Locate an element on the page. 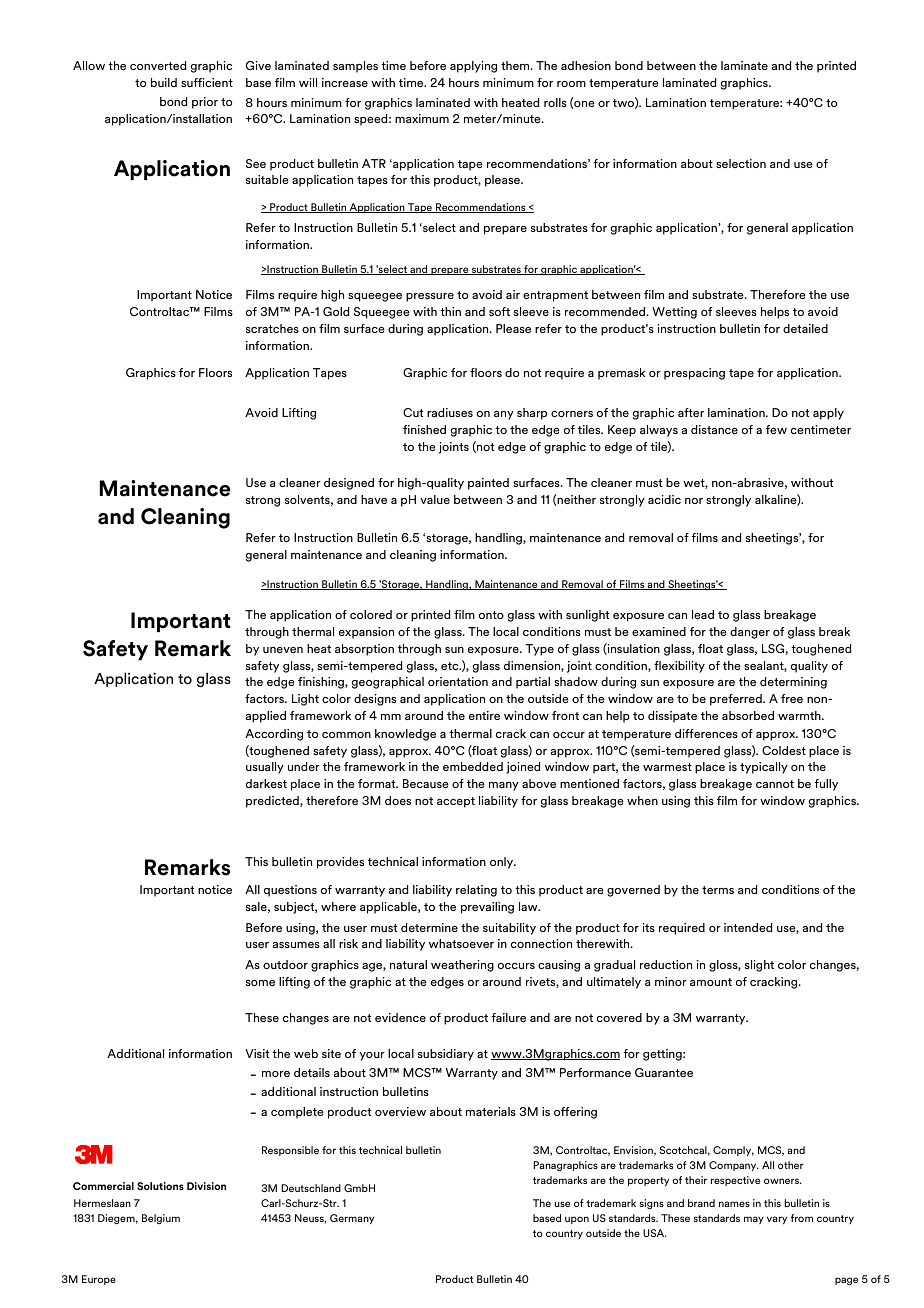 The image size is (924, 1308). orientation is located at coordinates (458, 681).
